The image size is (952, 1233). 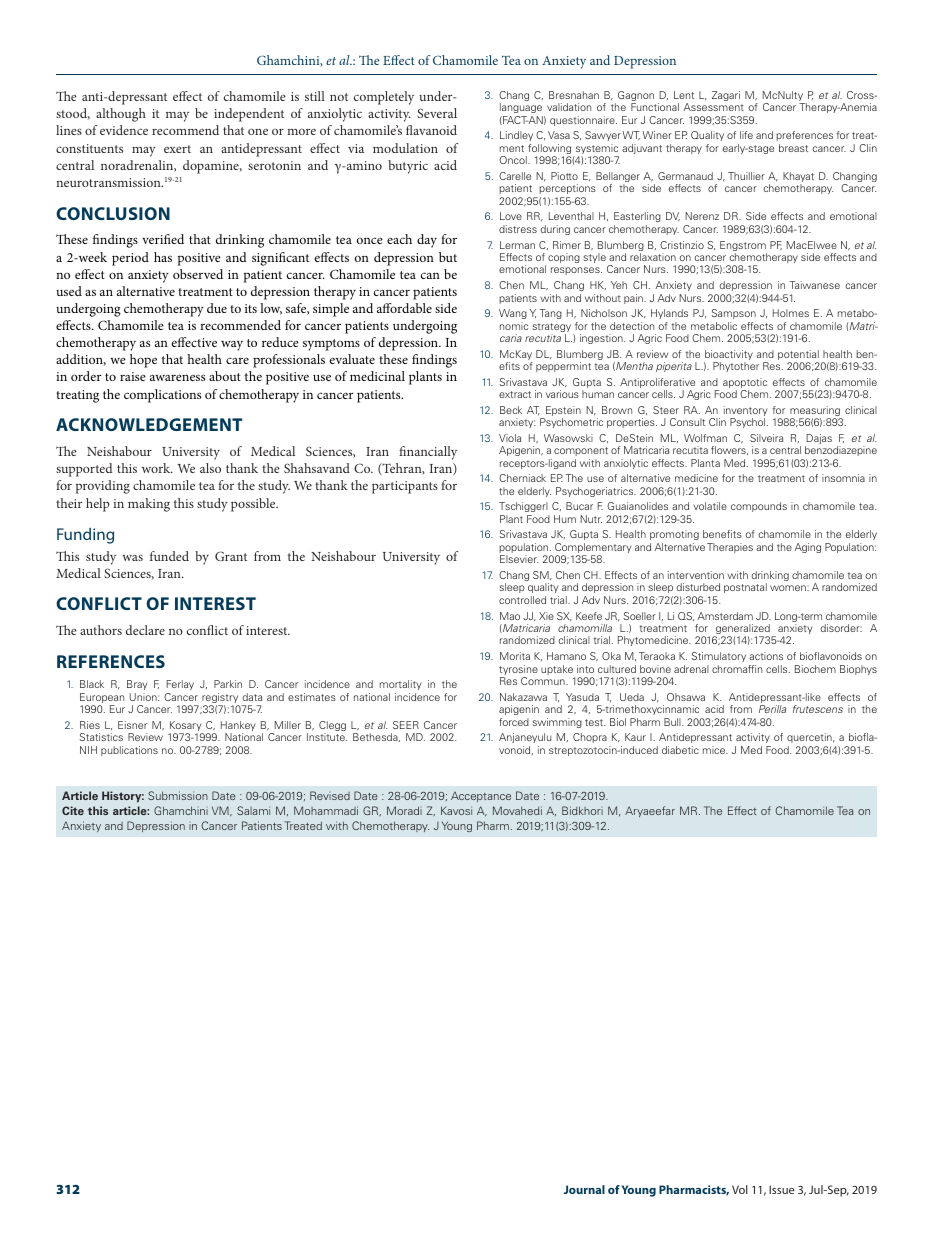 What do you see at coordinates (481, 796) in the image?
I see `Acceptance` at bounding box center [481, 796].
